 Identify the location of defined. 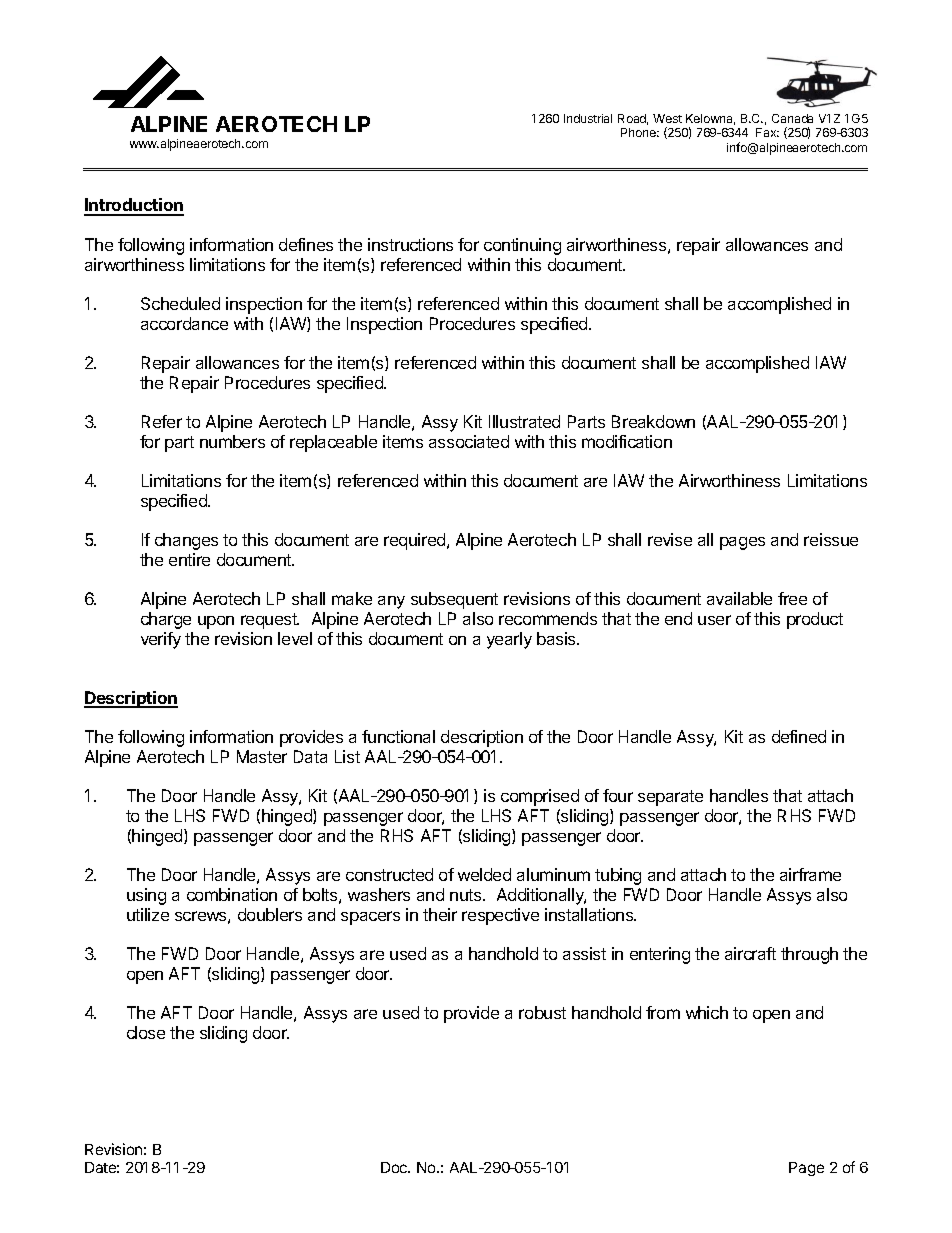
(799, 736).
